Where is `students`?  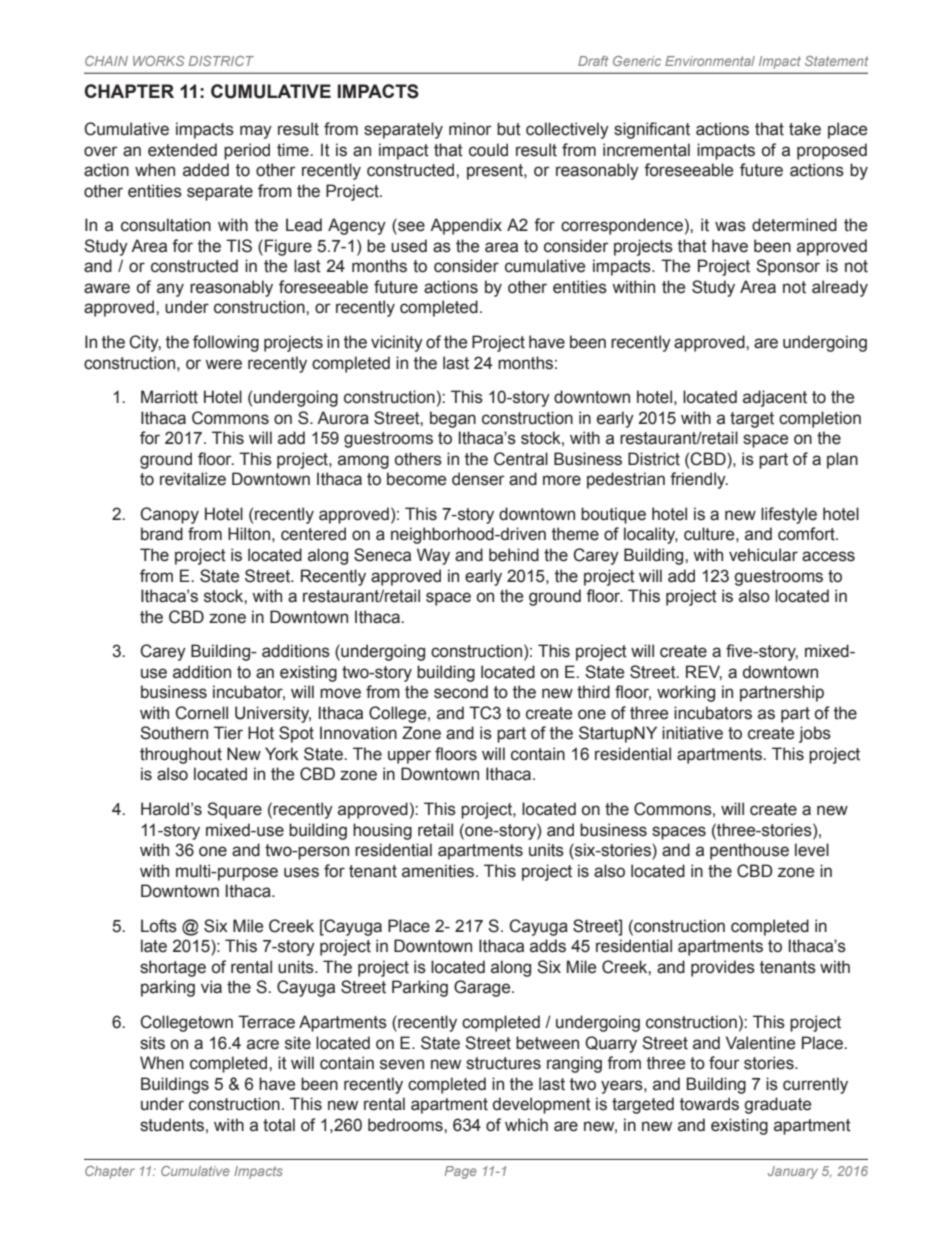 students is located at coordinates (172, 1125).
